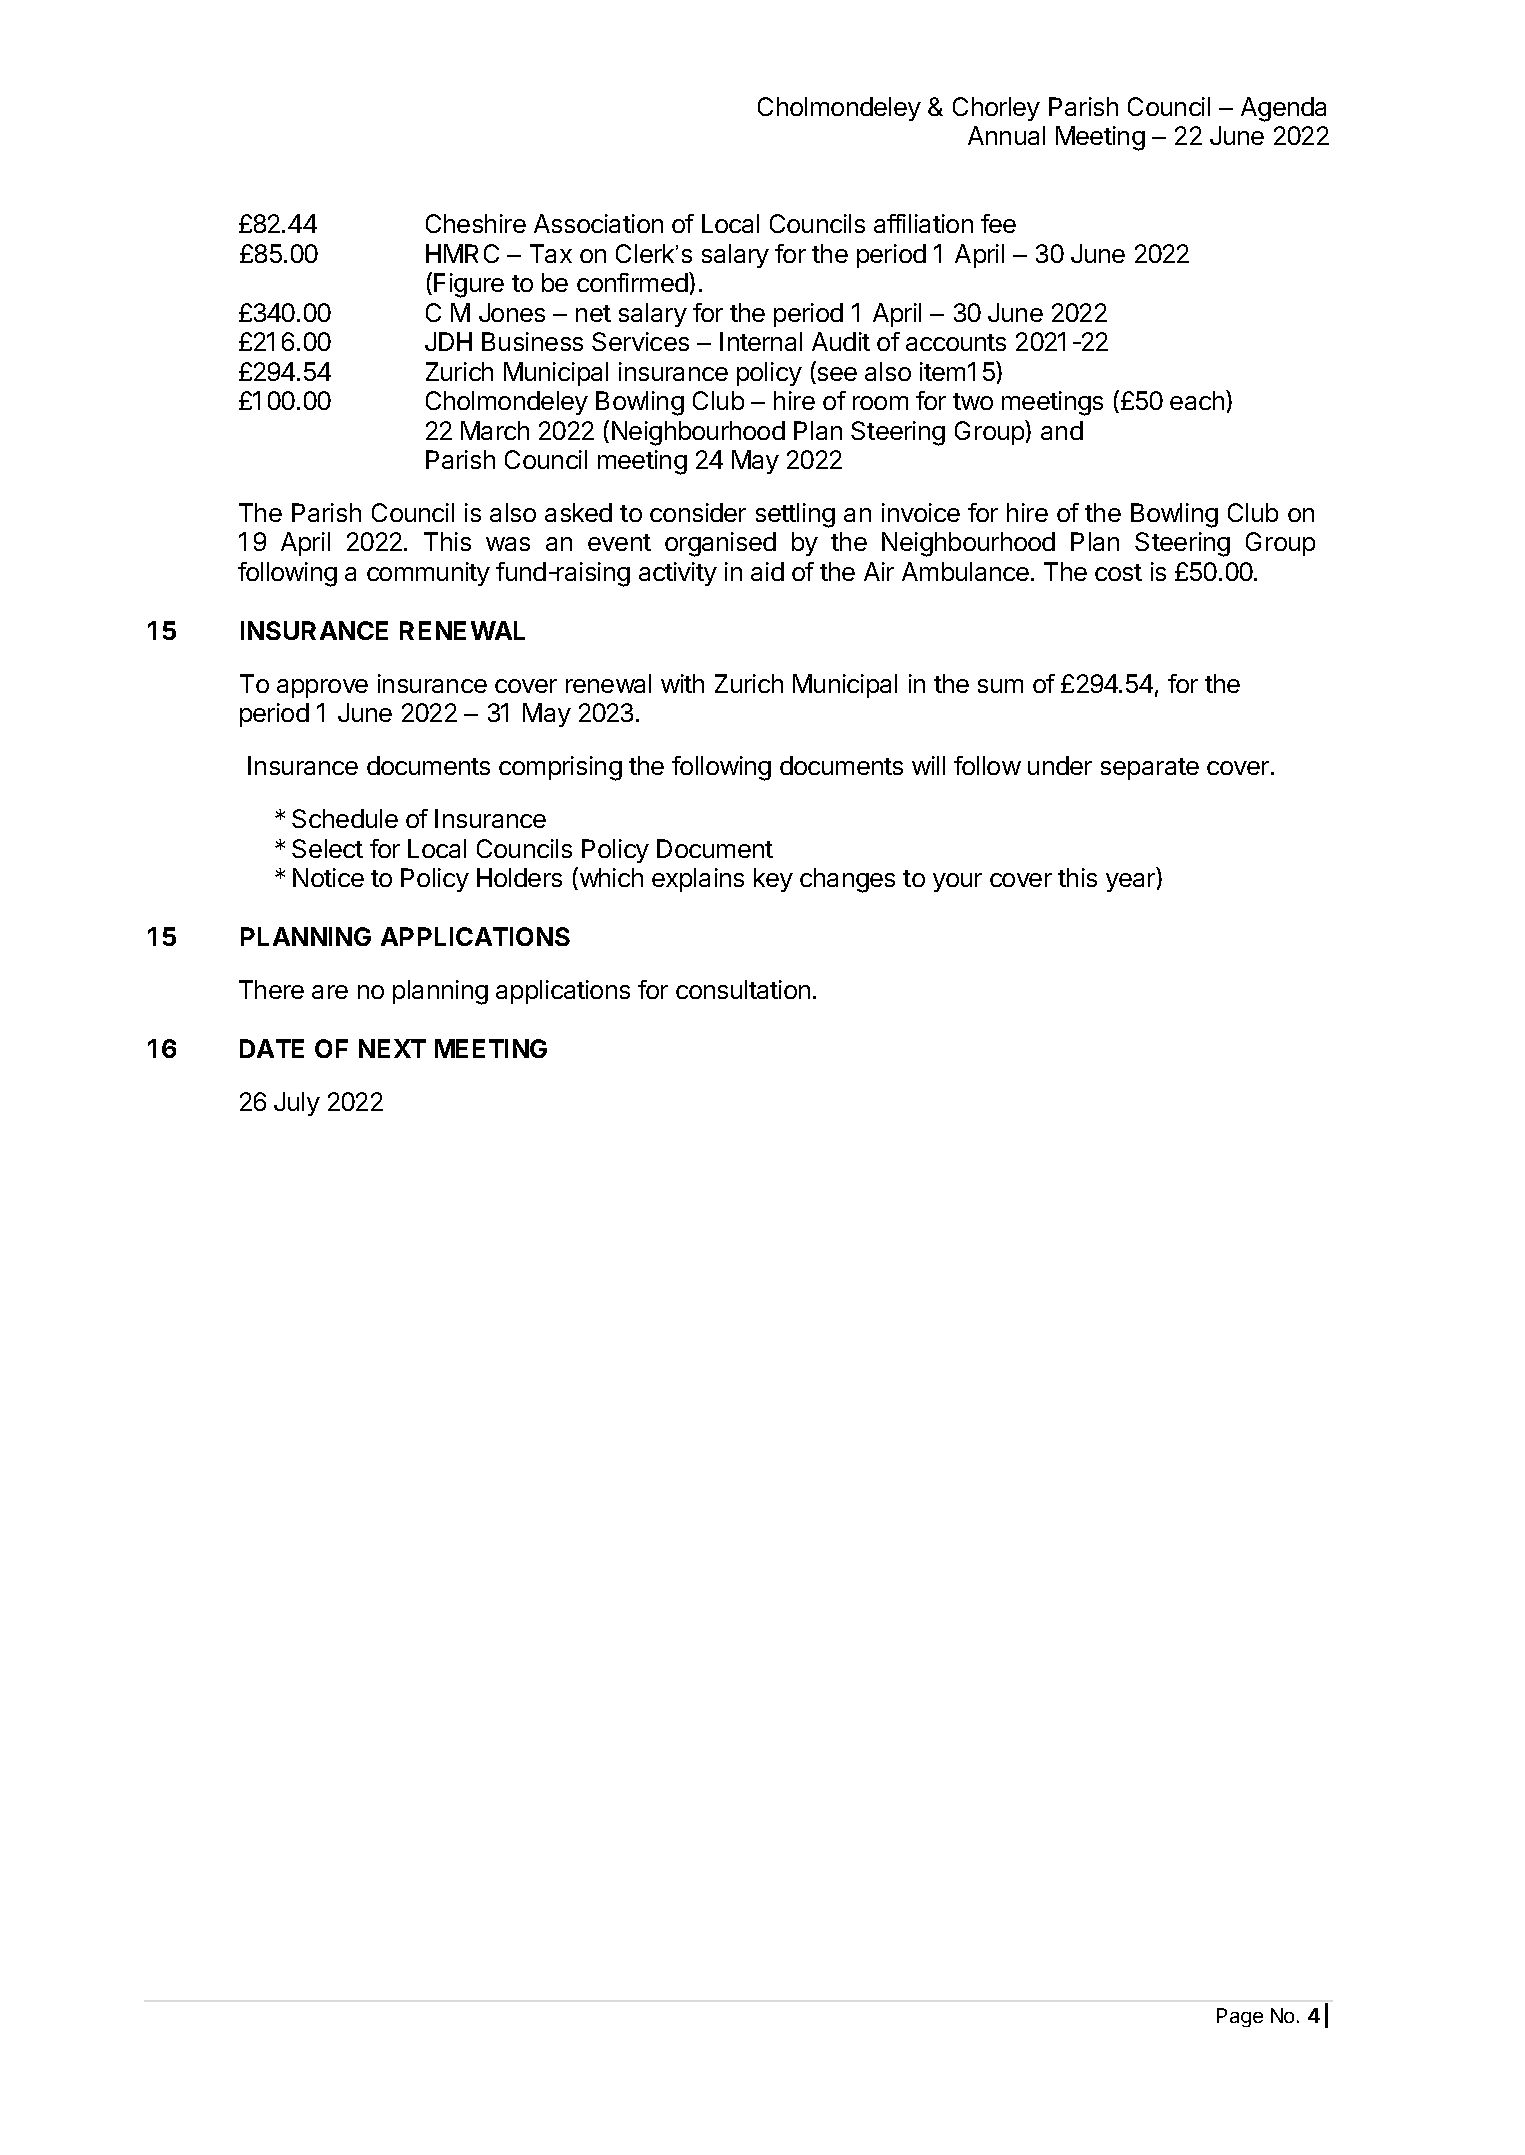 This screenshot has height=2155, width=1525. Describe the element at coordinates (1283, 109) in the screenshot. I see `Agenda` at that location.
